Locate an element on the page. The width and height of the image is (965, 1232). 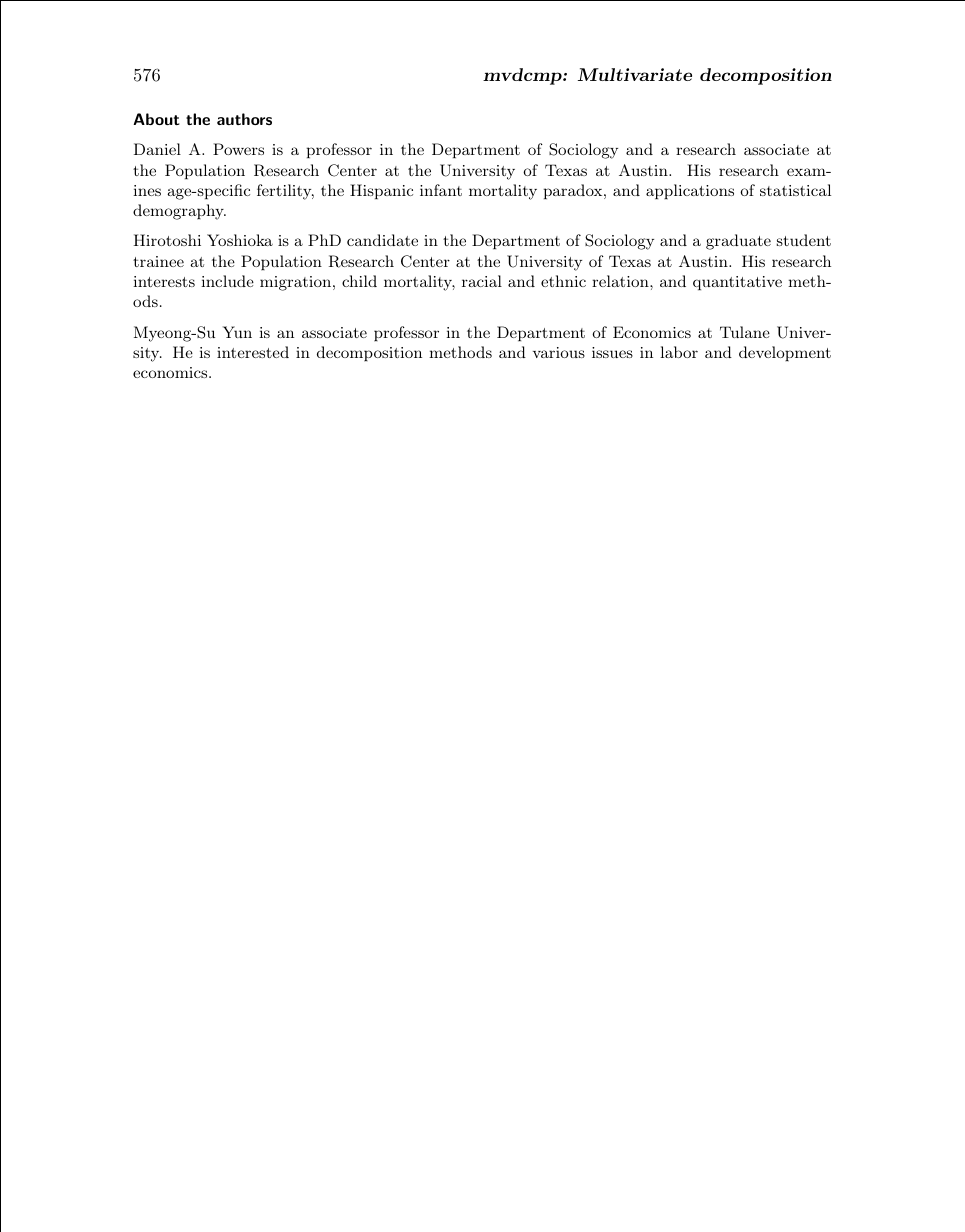
applications is located at coordinates (690, 192).
